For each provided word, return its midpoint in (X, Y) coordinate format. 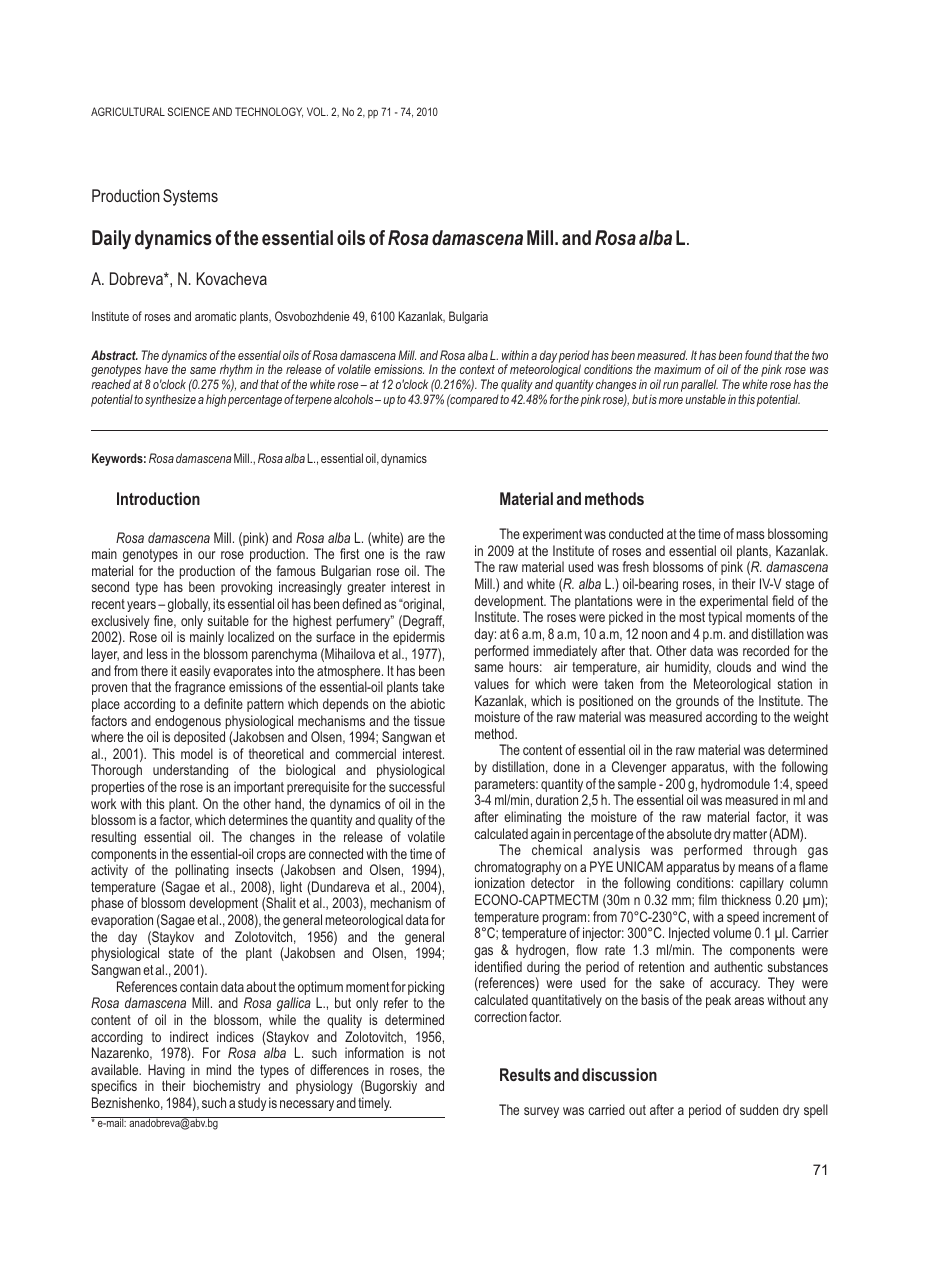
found (758, 355)
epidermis (419, 638)
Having (165, 1072)
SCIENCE (189, 111)
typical (725, 618)
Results (525, 1074)
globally (189, 605)
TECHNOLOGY (269, 112)
